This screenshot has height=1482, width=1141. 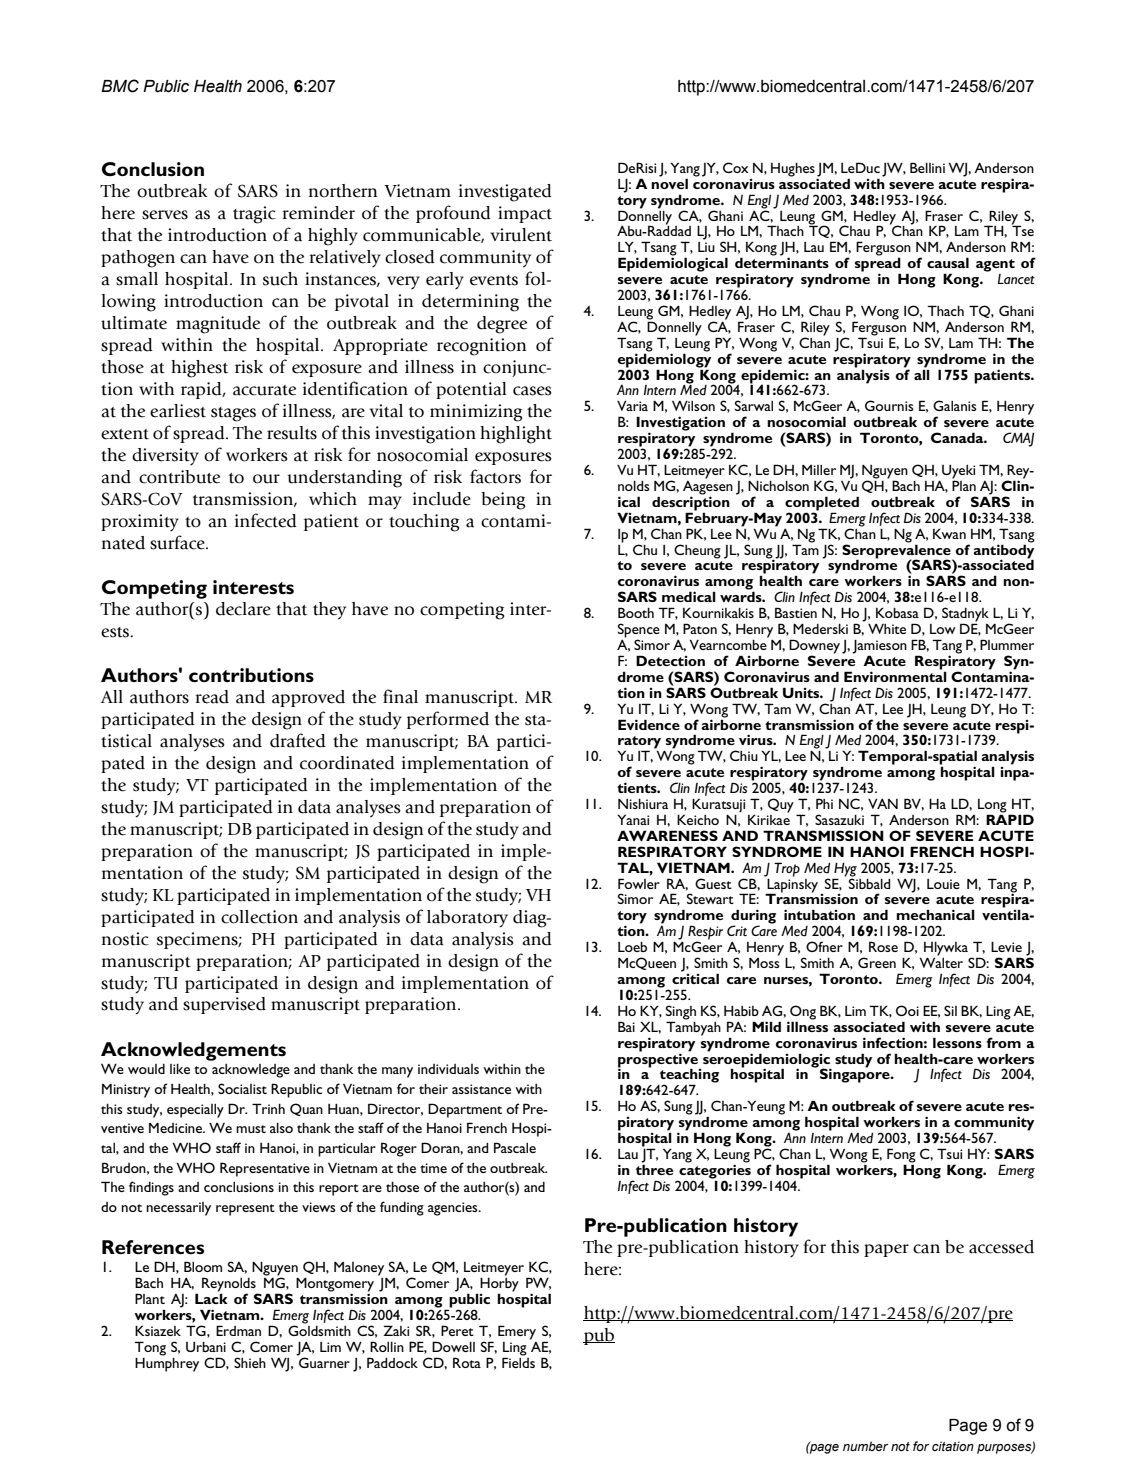 I want to click on Bellini, so click(x=927, y=167).
